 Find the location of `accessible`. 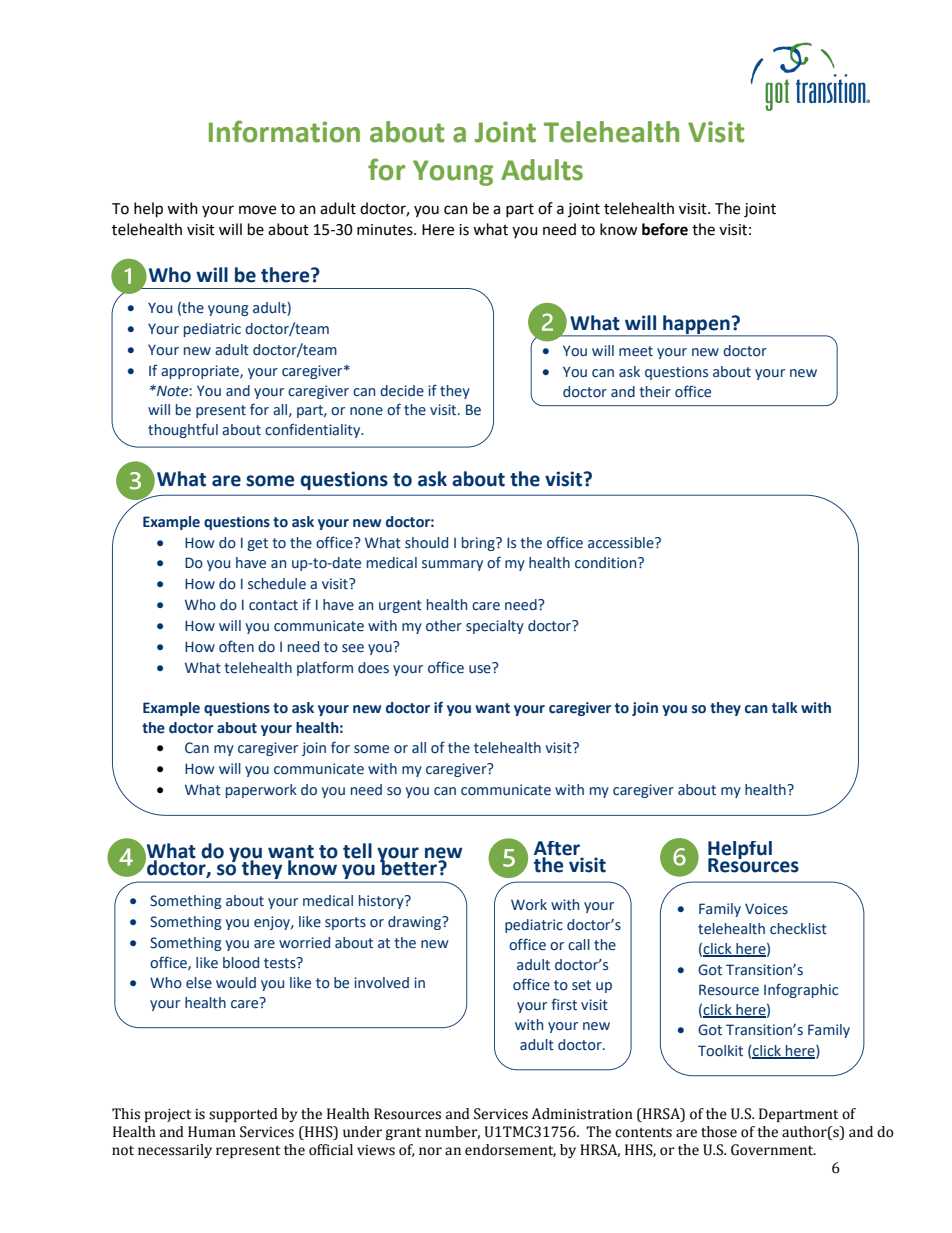

accessible is located at coordinates (622, 543).
